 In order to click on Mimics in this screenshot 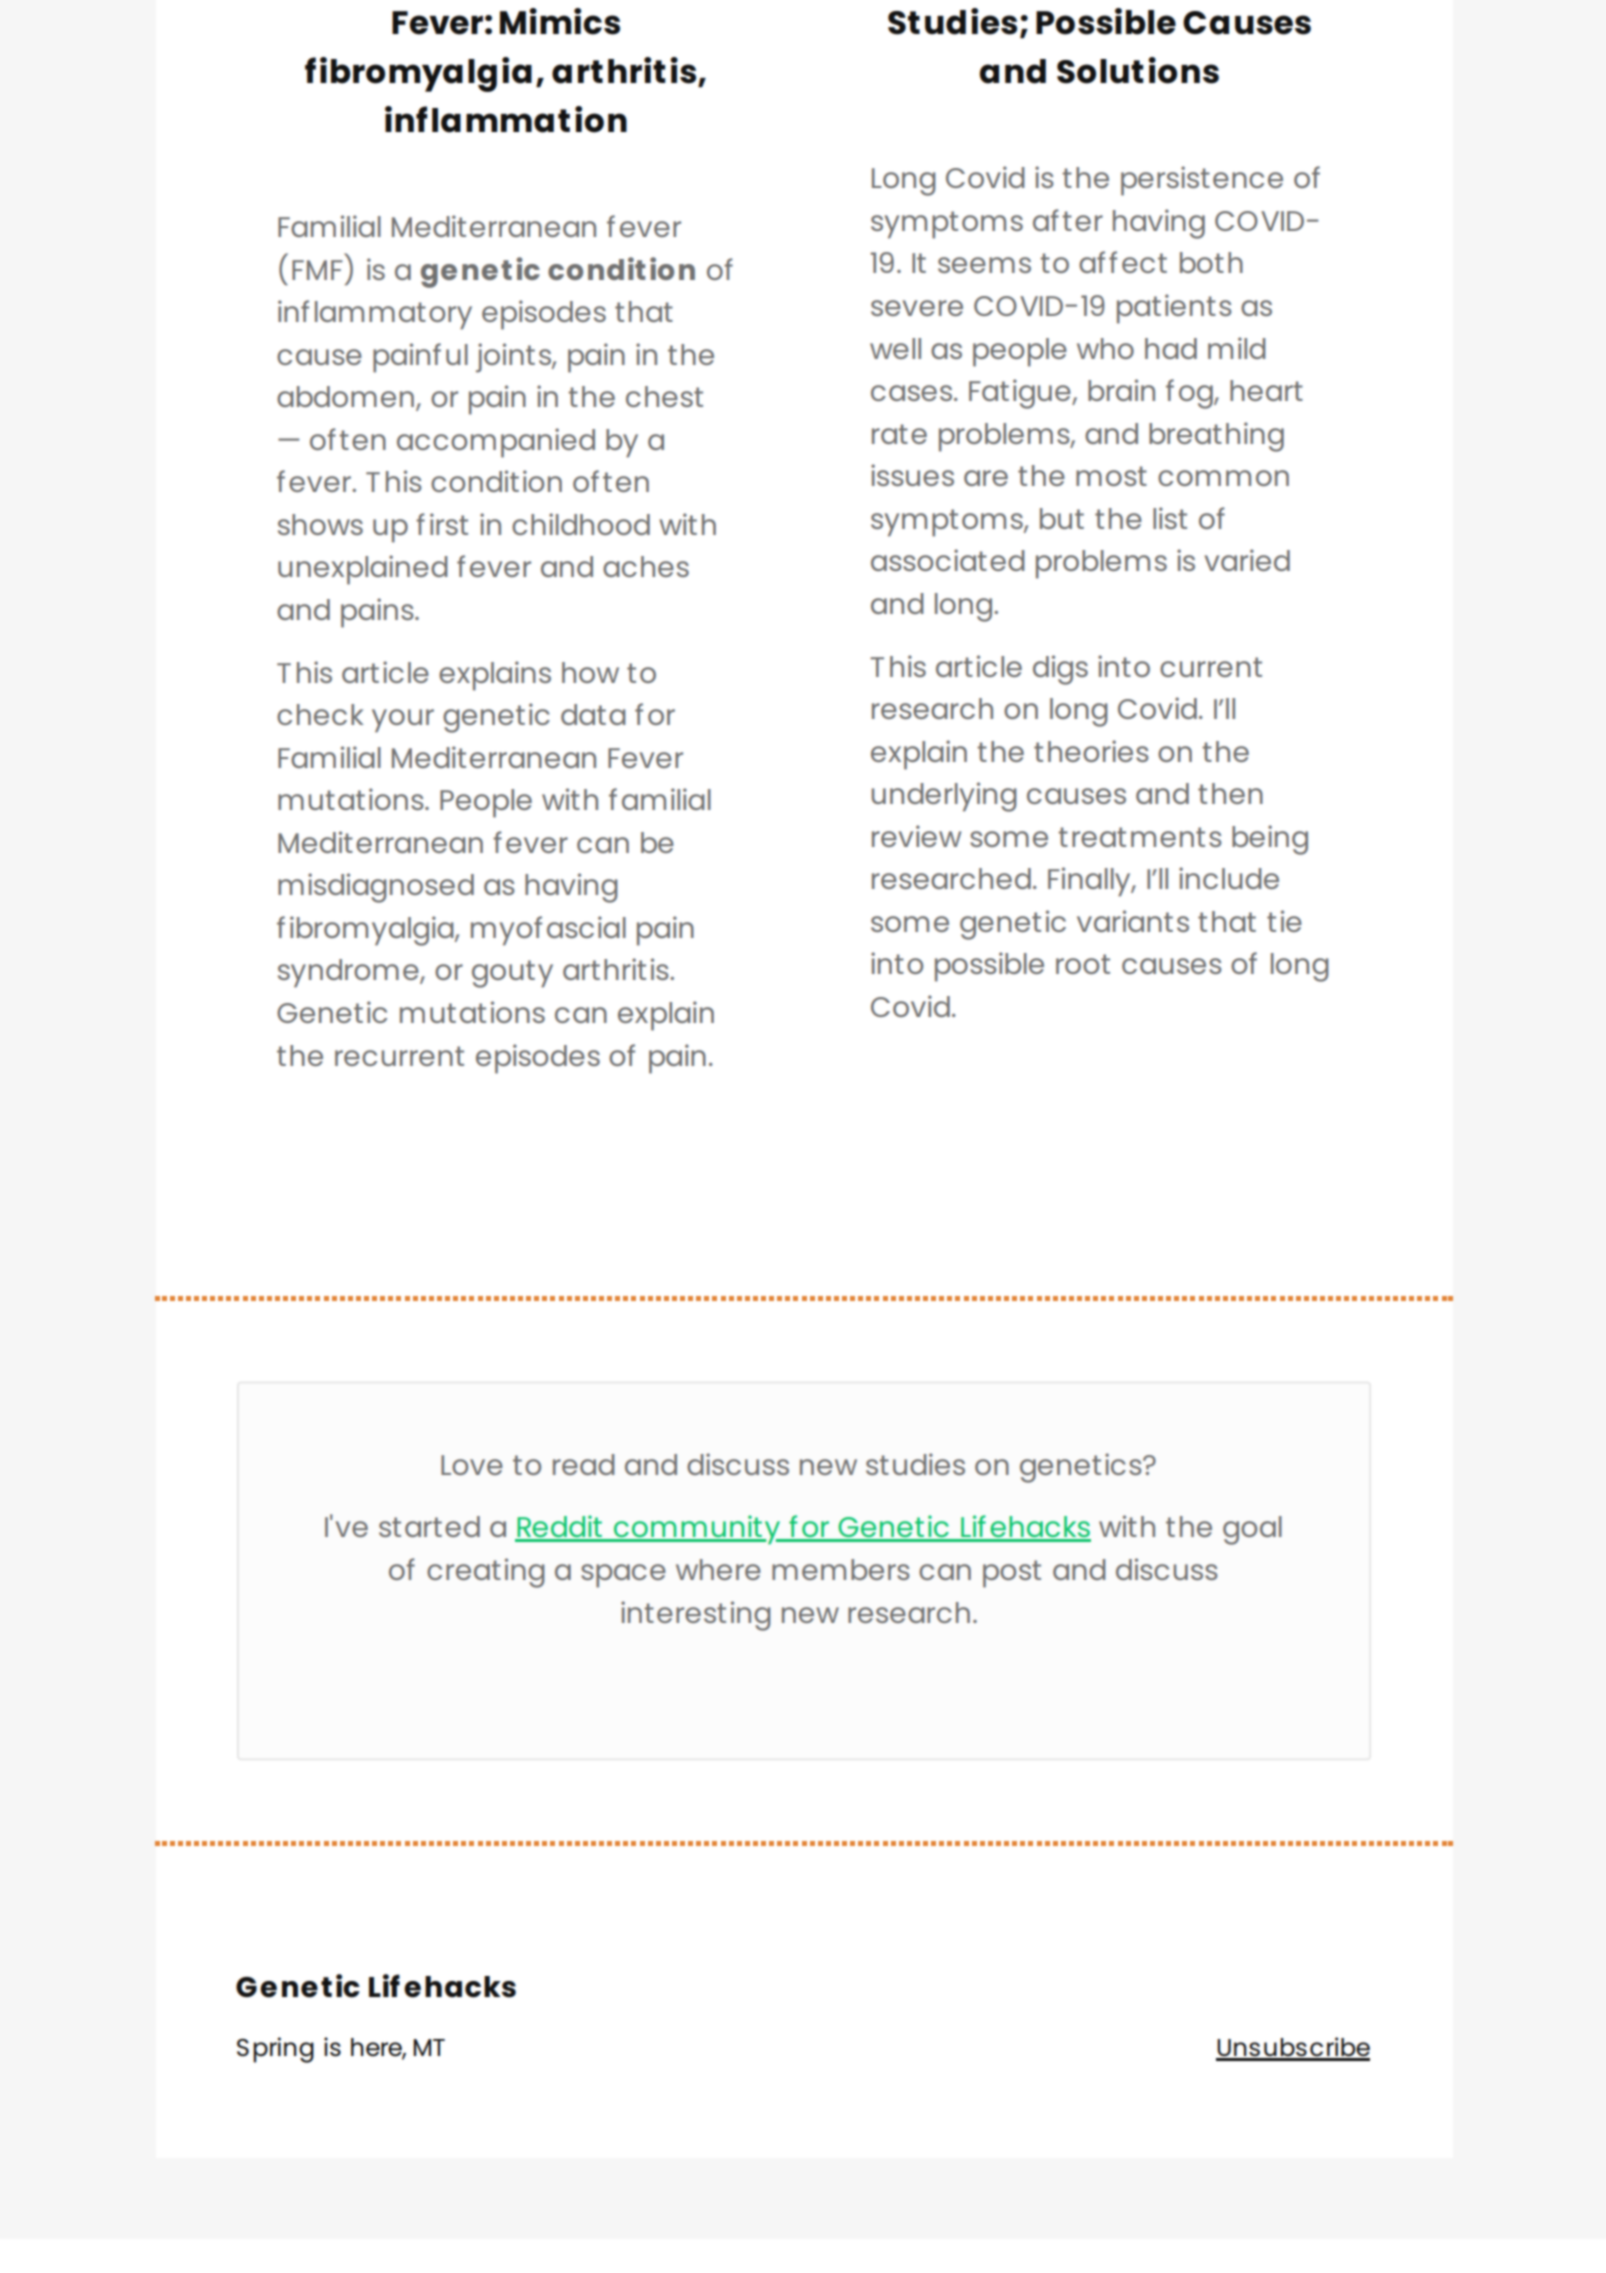, I will do `click(560, 21)`.
